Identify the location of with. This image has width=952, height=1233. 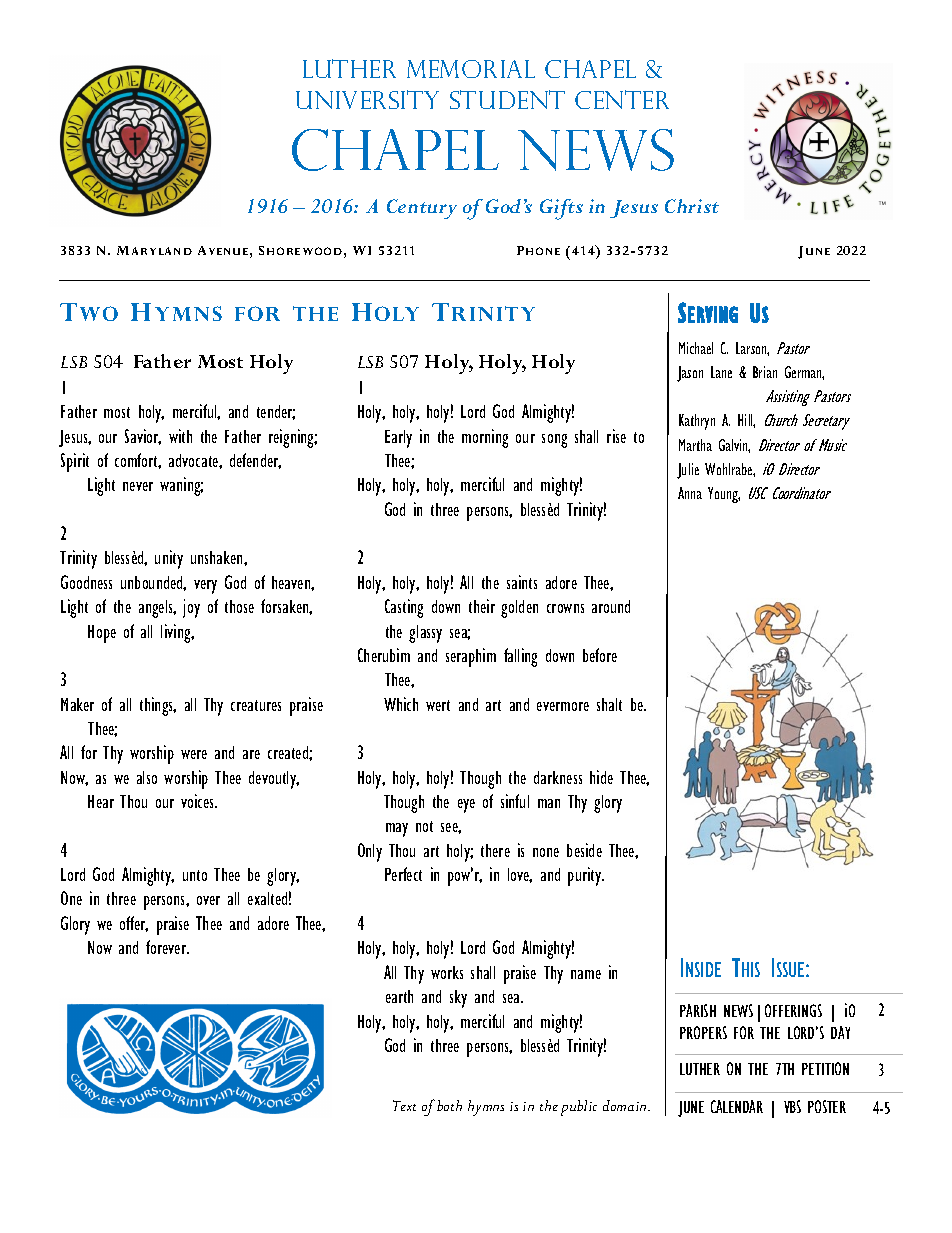
(180, 436).
